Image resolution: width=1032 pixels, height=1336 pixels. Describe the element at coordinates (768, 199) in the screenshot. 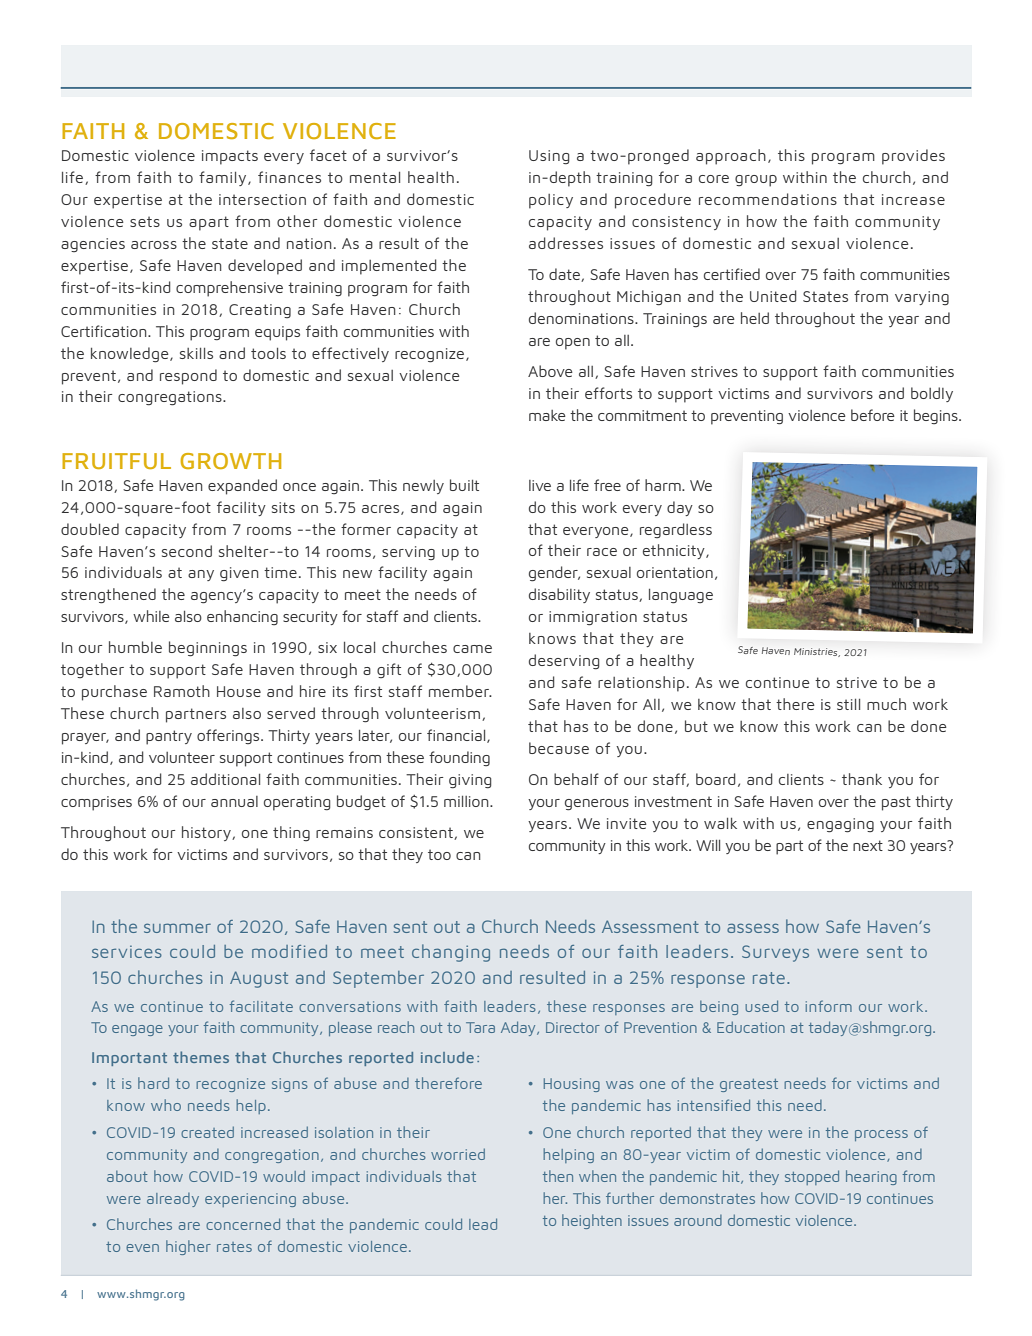

I see `recommendations` at that location.
